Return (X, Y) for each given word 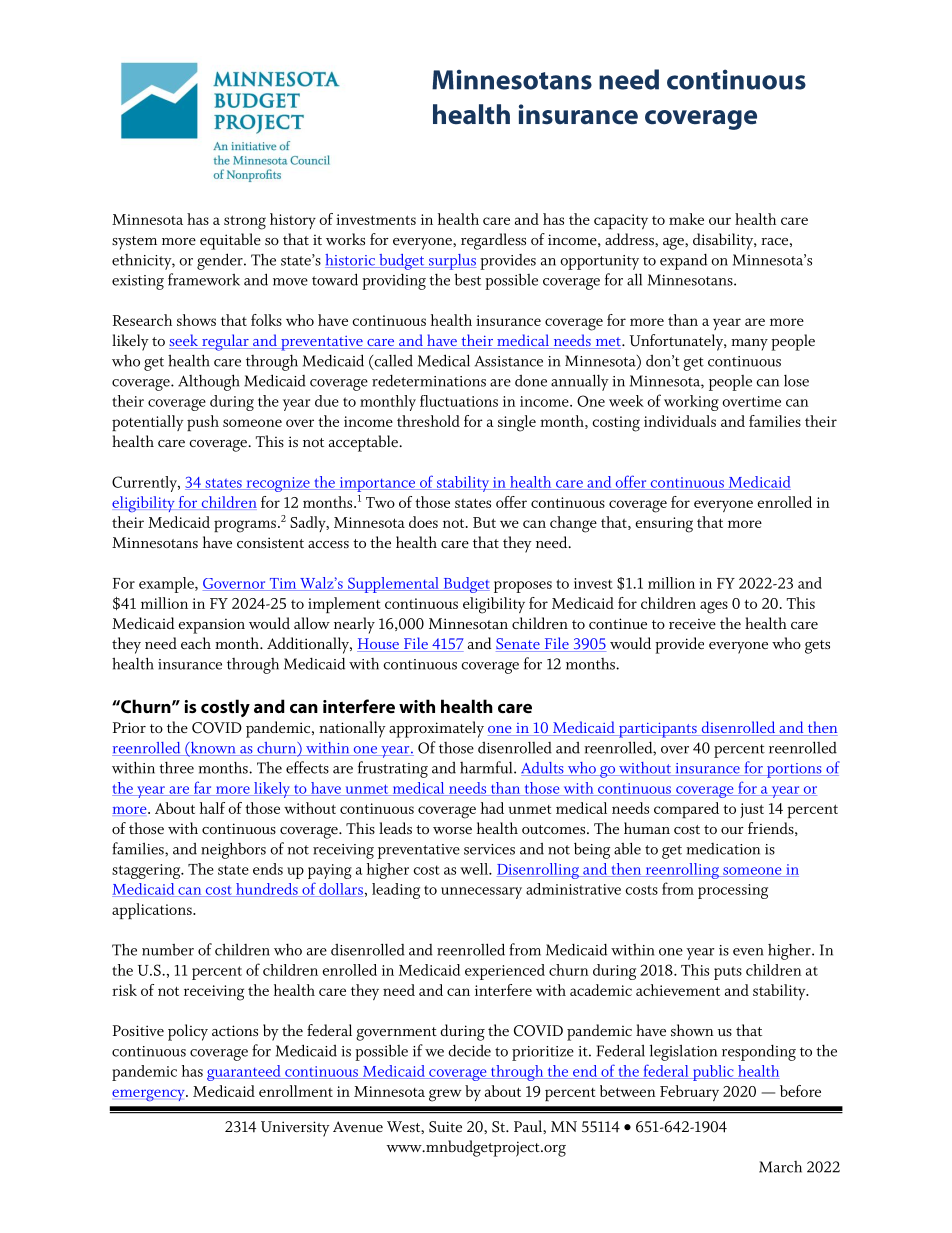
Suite (445, 1127)
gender (221, 261)
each (196, 643)
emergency (149, 1095)
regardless (493, 241)
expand (683, 261)
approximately (436, 729)
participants (658, 730)
